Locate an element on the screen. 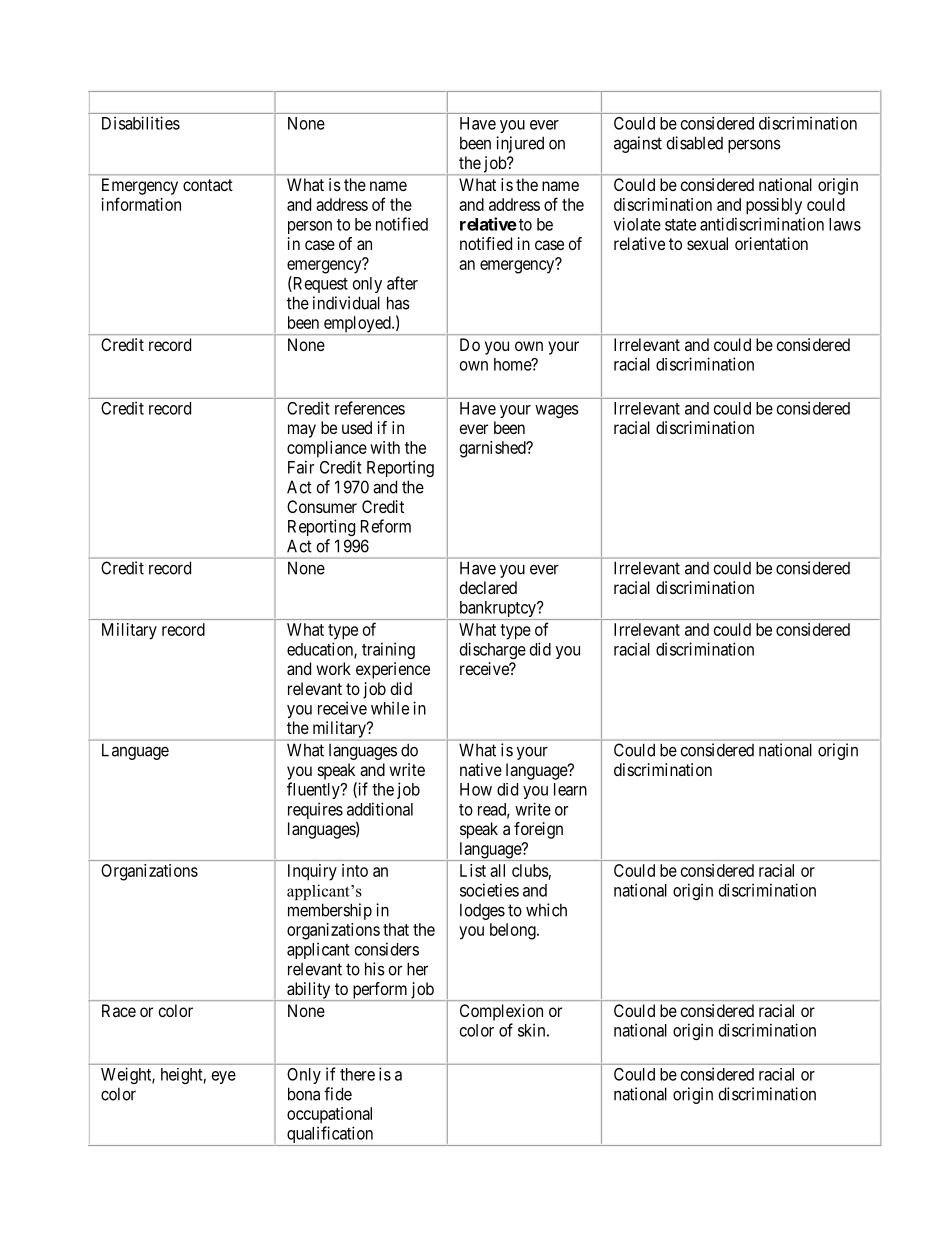 Image resolution: width=952 pixels, height=1233 pixels. membership is located at coordinates (330, 911).
